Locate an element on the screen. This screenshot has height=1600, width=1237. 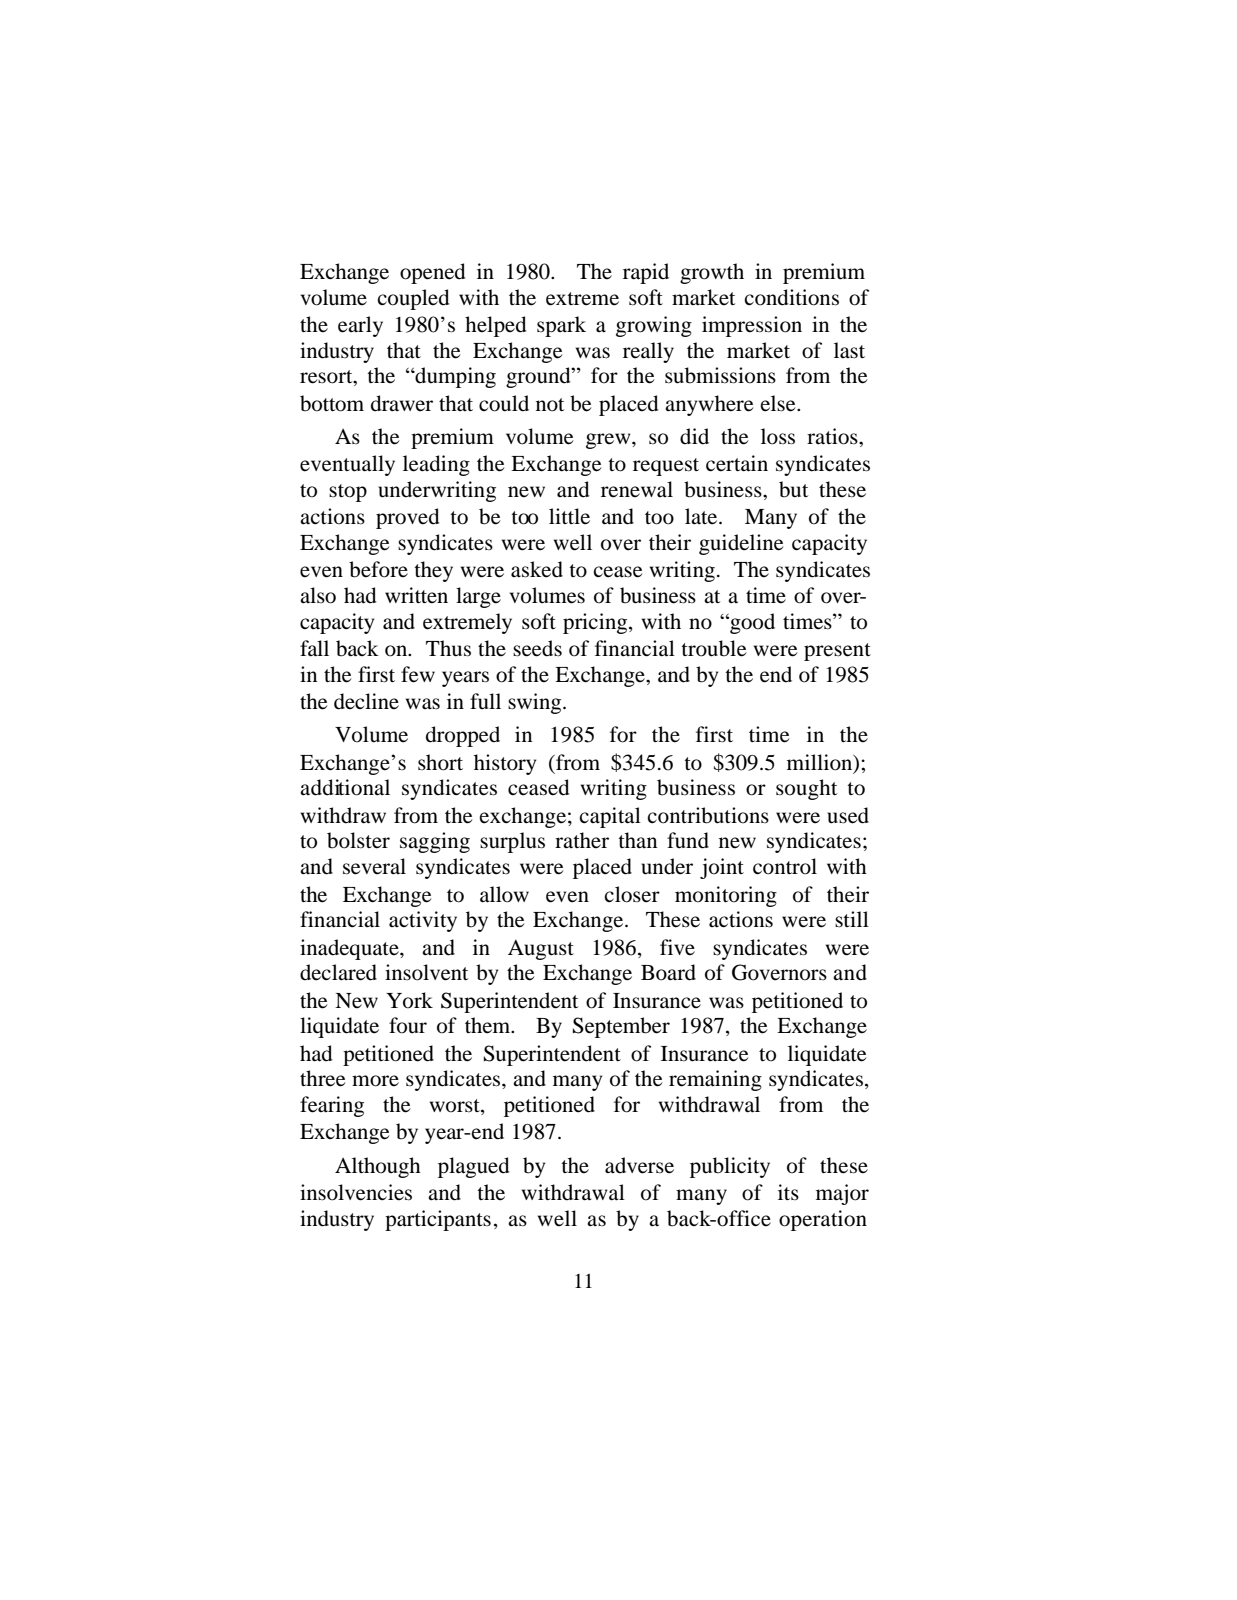
conditions is located at coordinates (791, 297).
